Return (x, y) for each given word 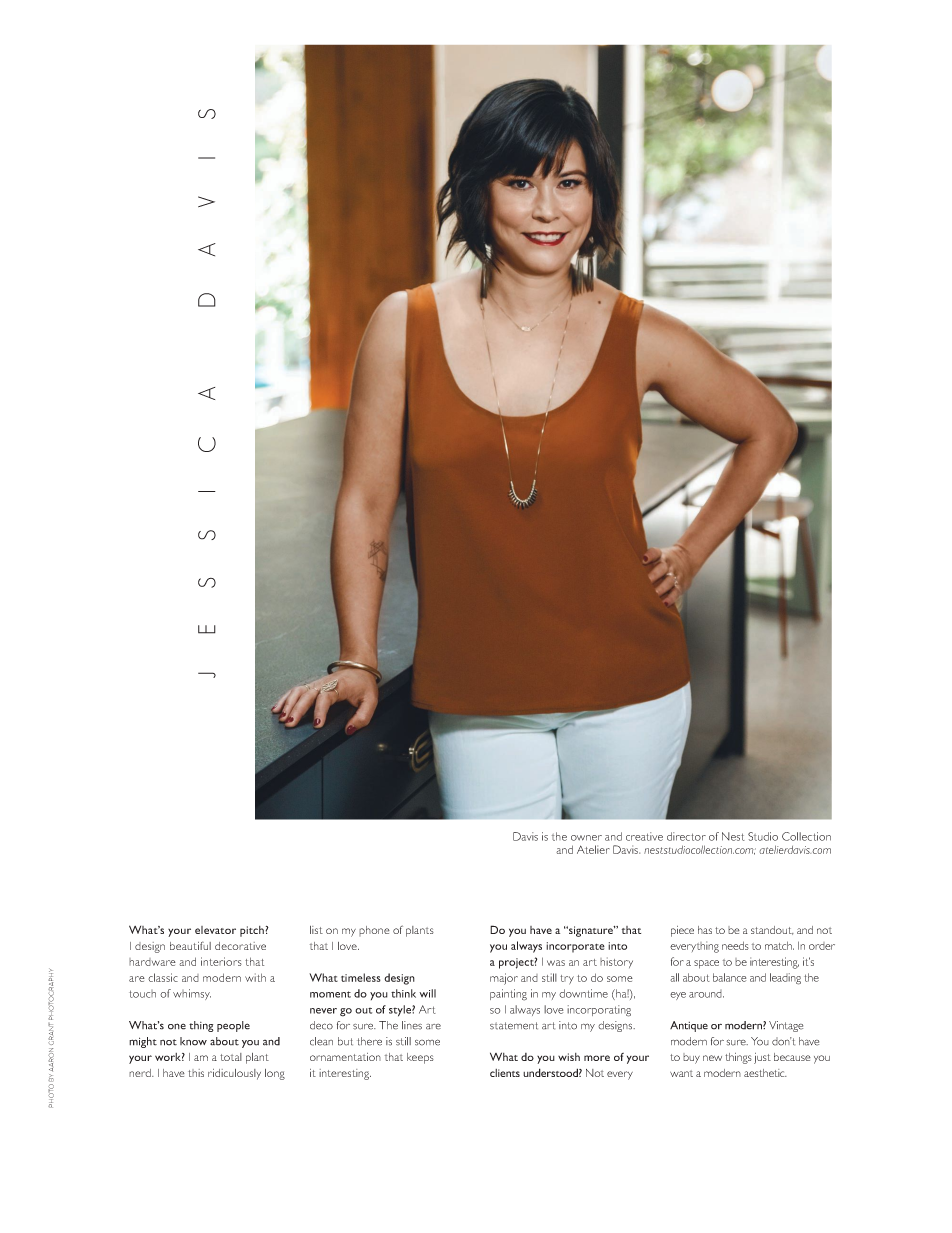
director (686, 836)
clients (505, 1073)
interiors (221, 961)
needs (735, 945)
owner (586, 838)
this (196, 1073)
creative (644, 836)
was (556, 963)
